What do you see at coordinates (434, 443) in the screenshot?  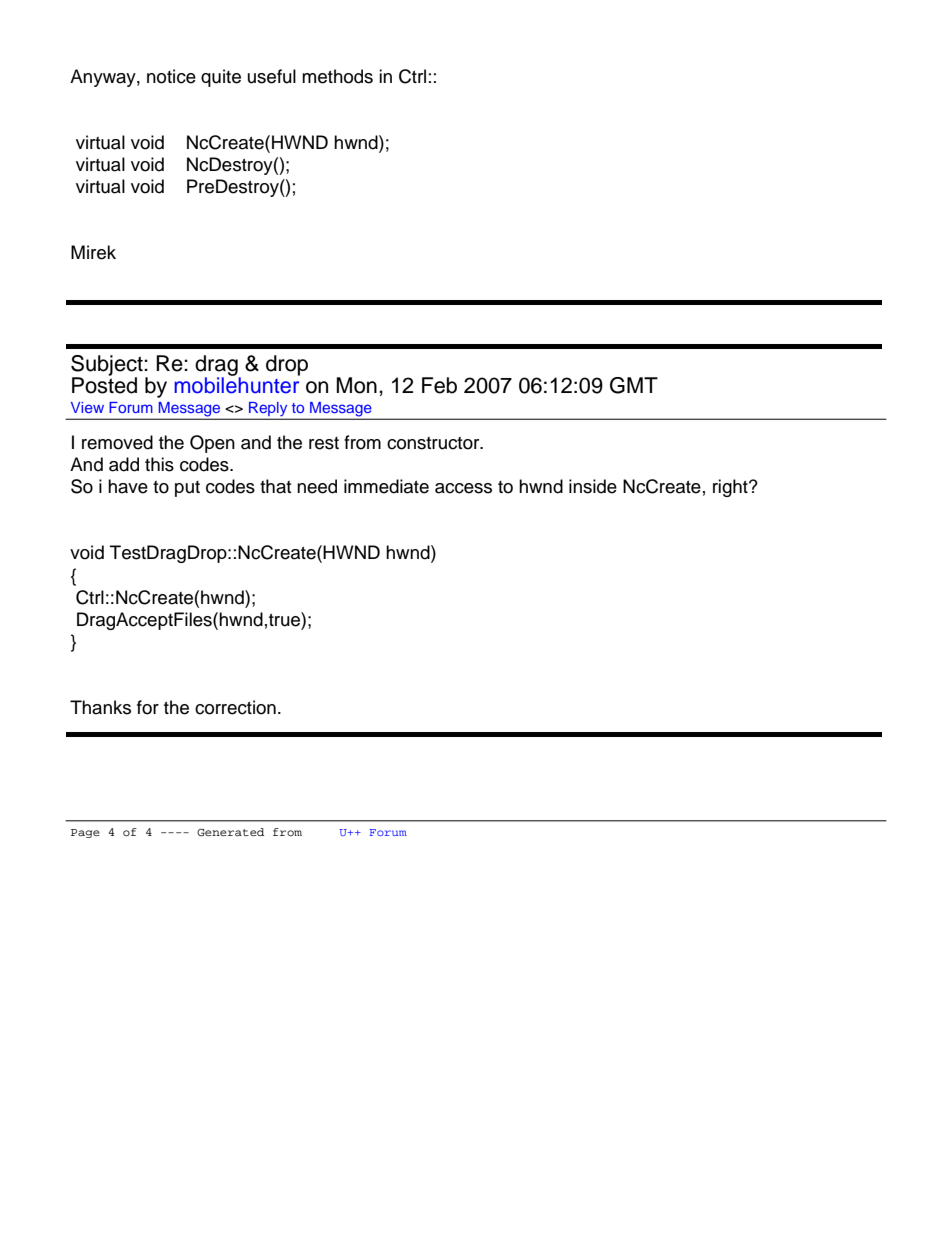 I see `constructor` at bounding box center [434, 443].
